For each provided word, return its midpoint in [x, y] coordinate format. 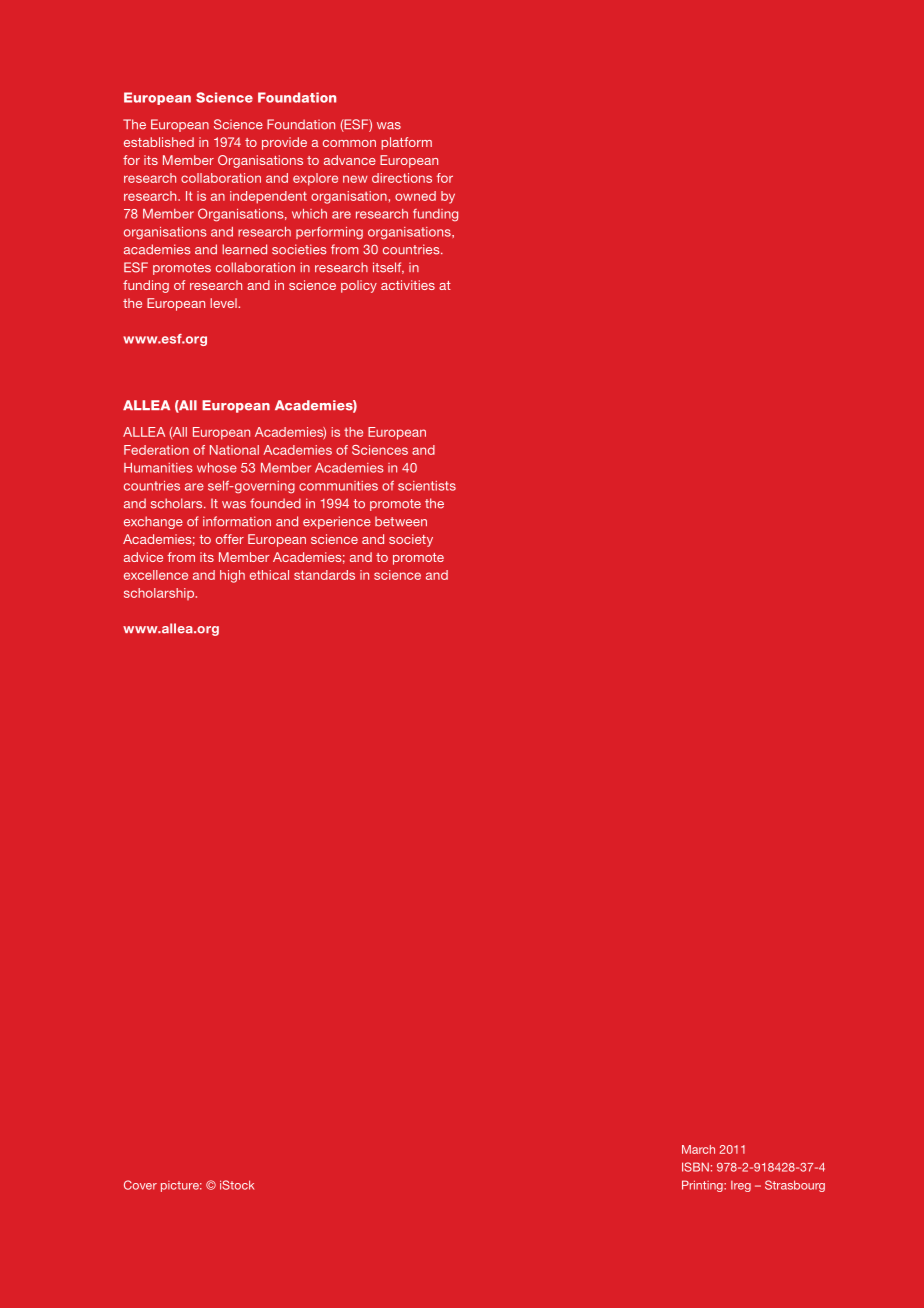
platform [406, 143]
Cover [140, 1185]
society [411, 540]
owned [415, 196]
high [232, 576]
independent [268, 197]
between [401, 522]
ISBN [695, 1167]
